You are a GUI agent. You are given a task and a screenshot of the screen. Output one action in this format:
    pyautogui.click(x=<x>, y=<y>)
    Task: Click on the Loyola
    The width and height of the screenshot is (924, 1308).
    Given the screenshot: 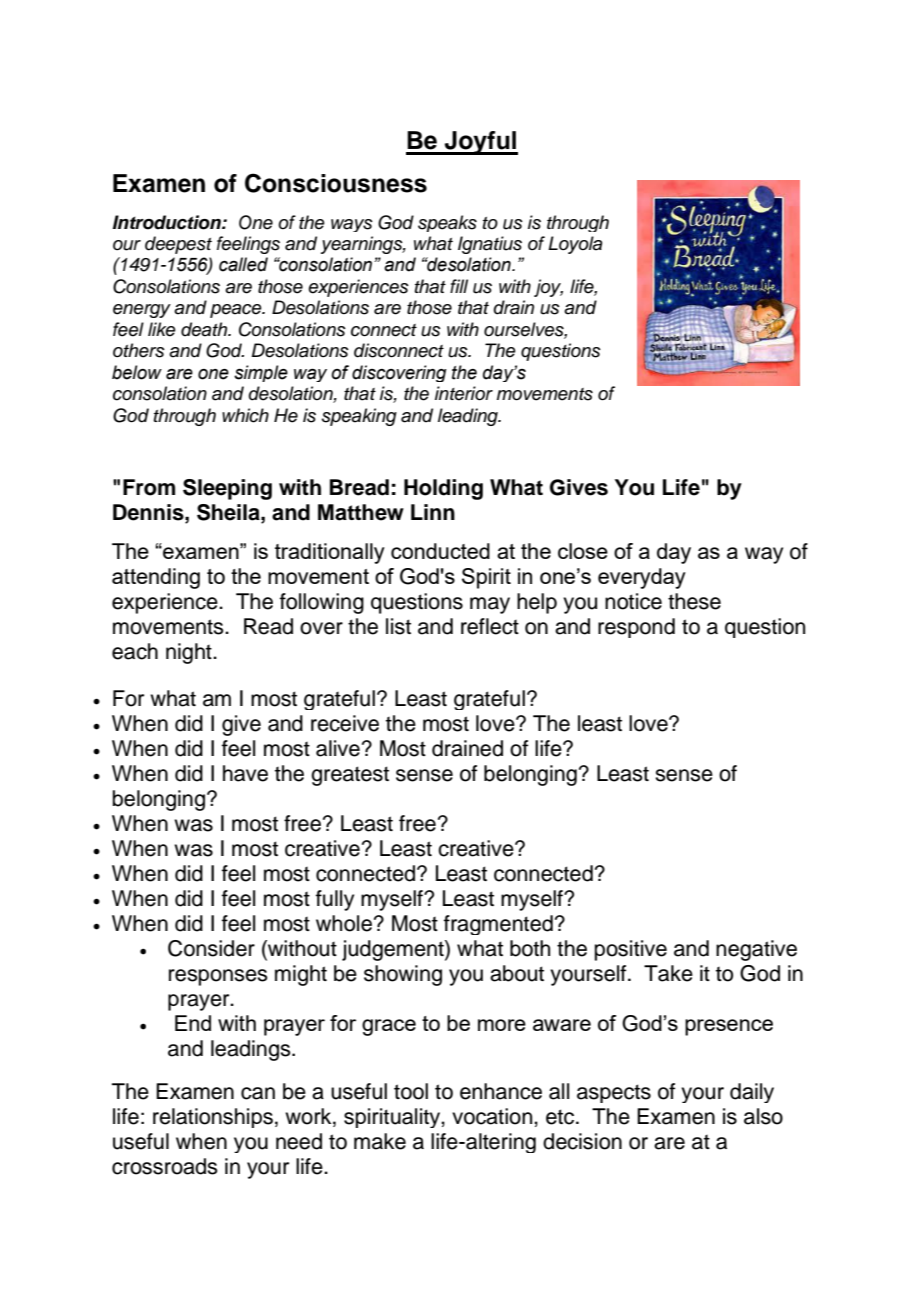 What is the action you would take?
    pyautogui.click(x=575, y=245)
